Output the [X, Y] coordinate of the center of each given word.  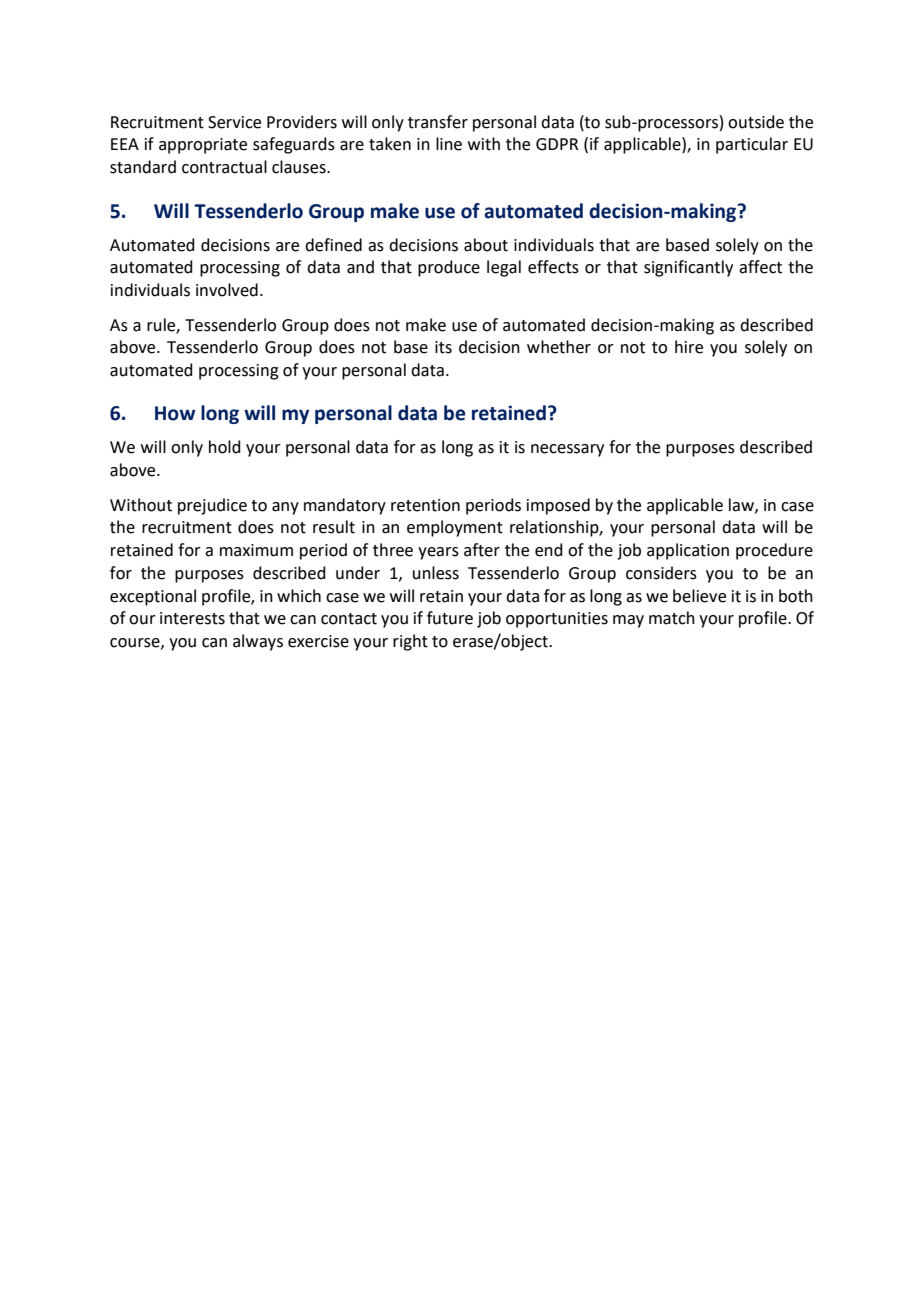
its [443, 347]
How [175, 413]
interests [192, 618]
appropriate [203, 146]
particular [752, 145]
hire [689, 347]
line [449, 144]
